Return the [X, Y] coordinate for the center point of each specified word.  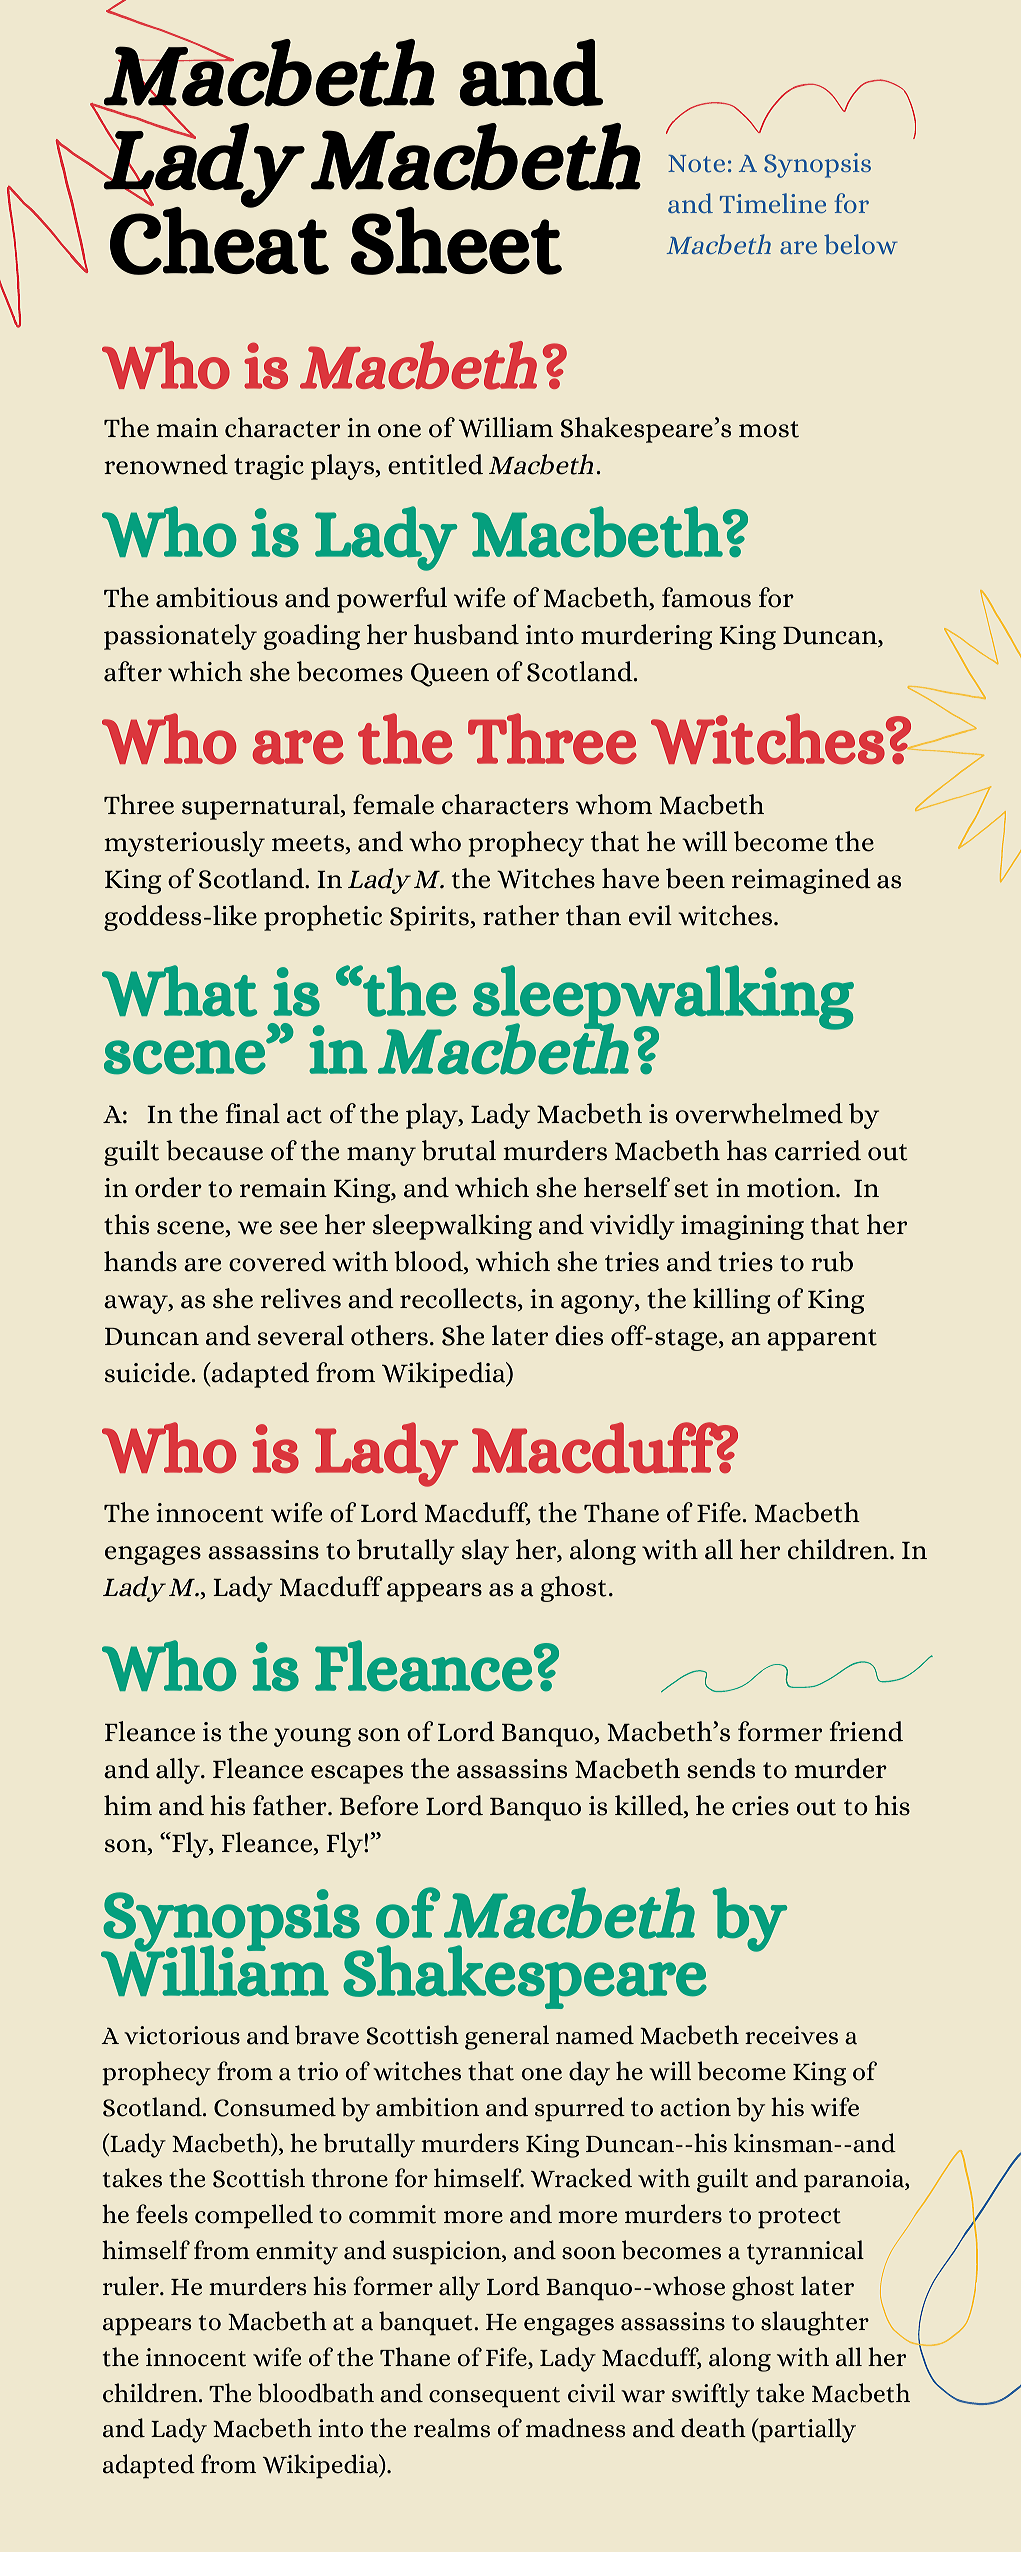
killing [731, 1301]
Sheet [456, 241]
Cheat [219, 239]
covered [277, 1261]
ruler [132, 2286]
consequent [494, 2397]
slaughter [815, 2323]
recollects [459, 1299]
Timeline [773, 203]
